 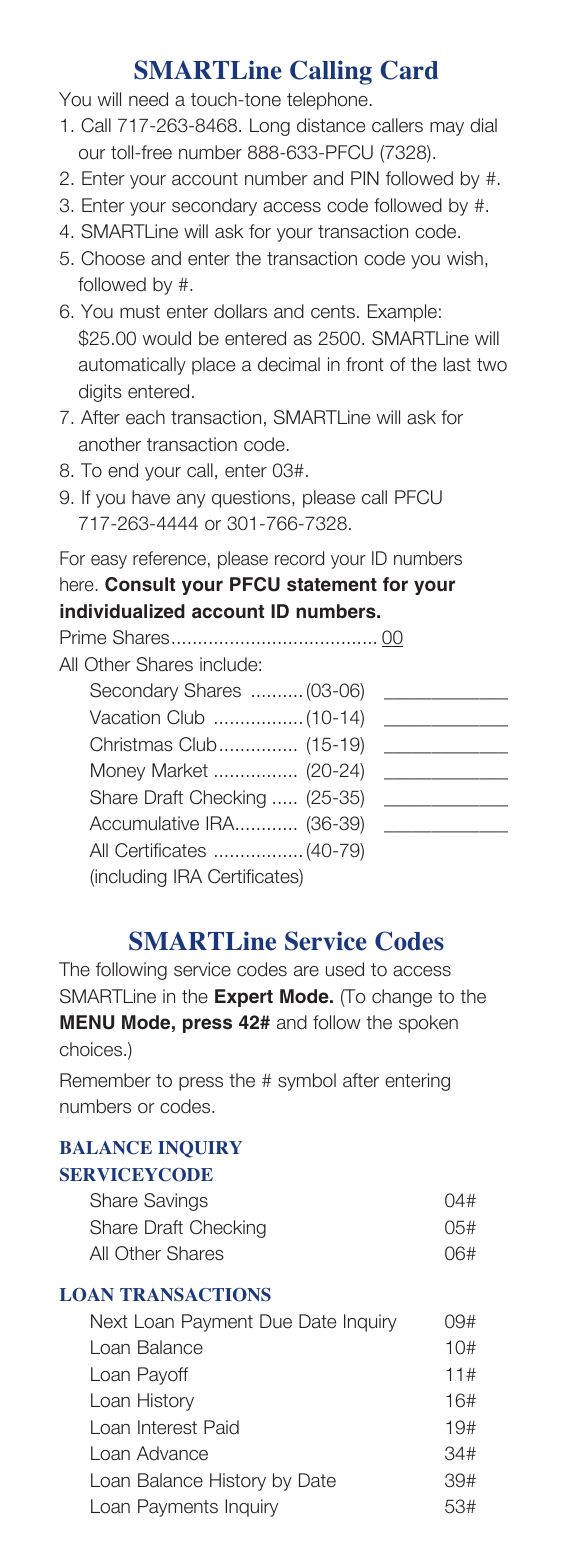 I want to click on Money, so click(x=118, y=772).
